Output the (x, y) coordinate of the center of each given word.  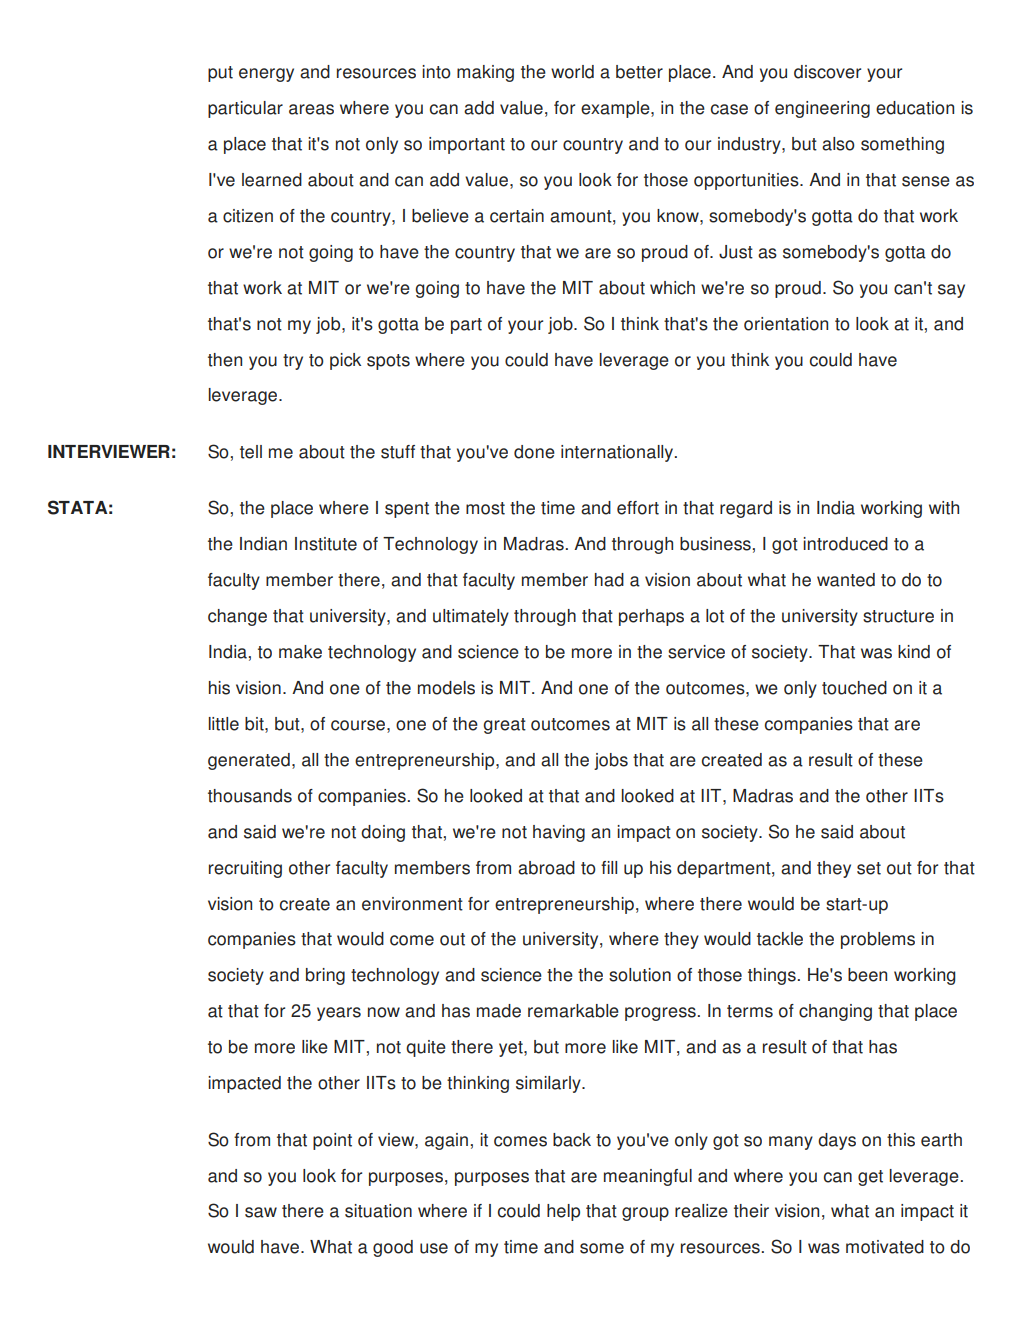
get (870, 1178)
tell (251, 452)
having (559, 833)
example (616, 109)
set (869, 868)
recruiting (245, 869)
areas (311, 109)
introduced (845, 544)
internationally (617, 453)
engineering (822, 109)
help (563, 1212)
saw (261, 1212)
